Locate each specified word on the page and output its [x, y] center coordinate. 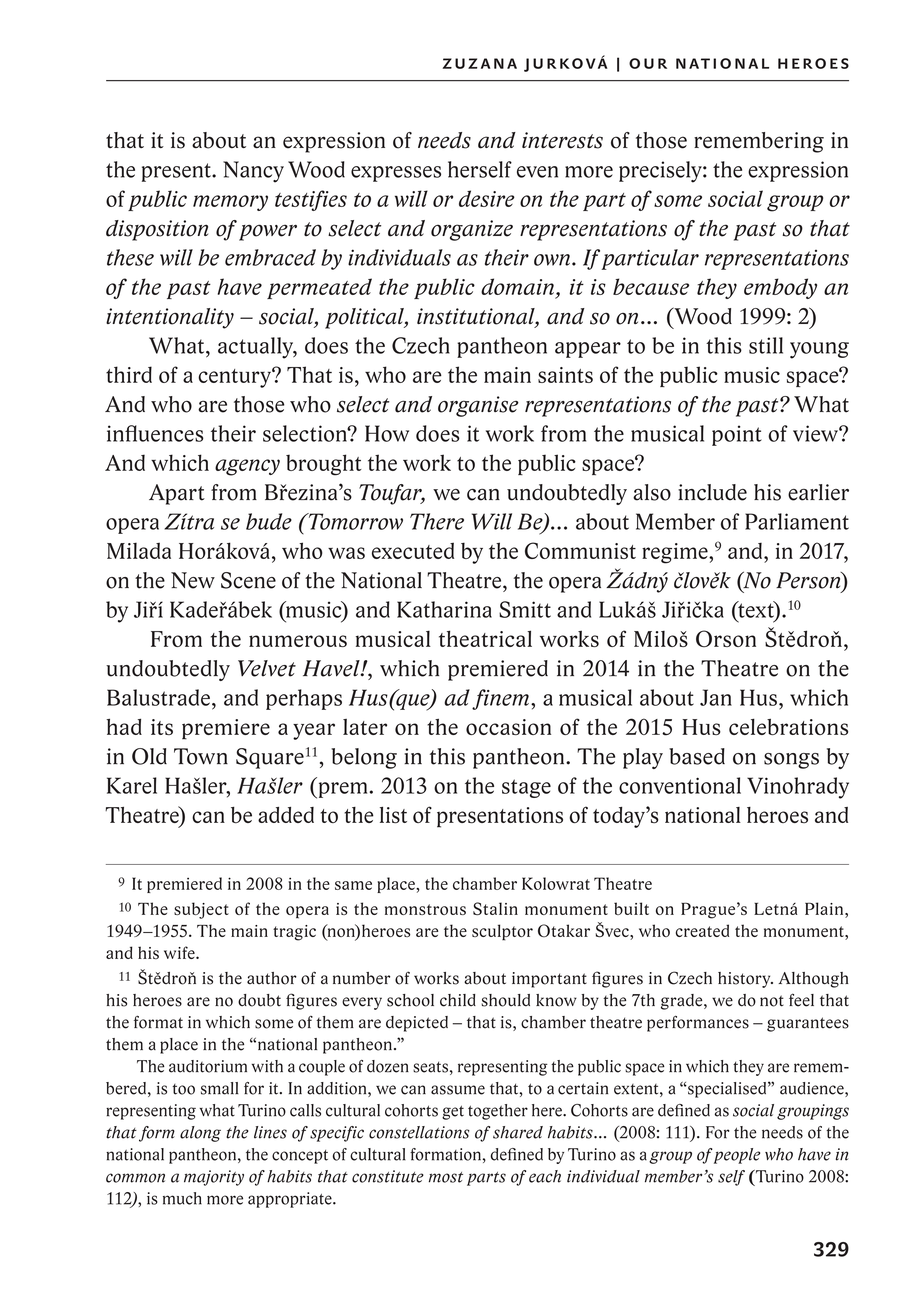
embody [780, 288]
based [697, 756]
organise [478, 406]
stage [526, 788]
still [766, 345]
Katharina [444, 609]
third [129, 374]
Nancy [253, 172]
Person [809, 580]
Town [201, 756]
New [193, 580]
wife [180, 952]
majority [214, 1178]
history [745, 980]
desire [487, 198]
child [458, 1000]
